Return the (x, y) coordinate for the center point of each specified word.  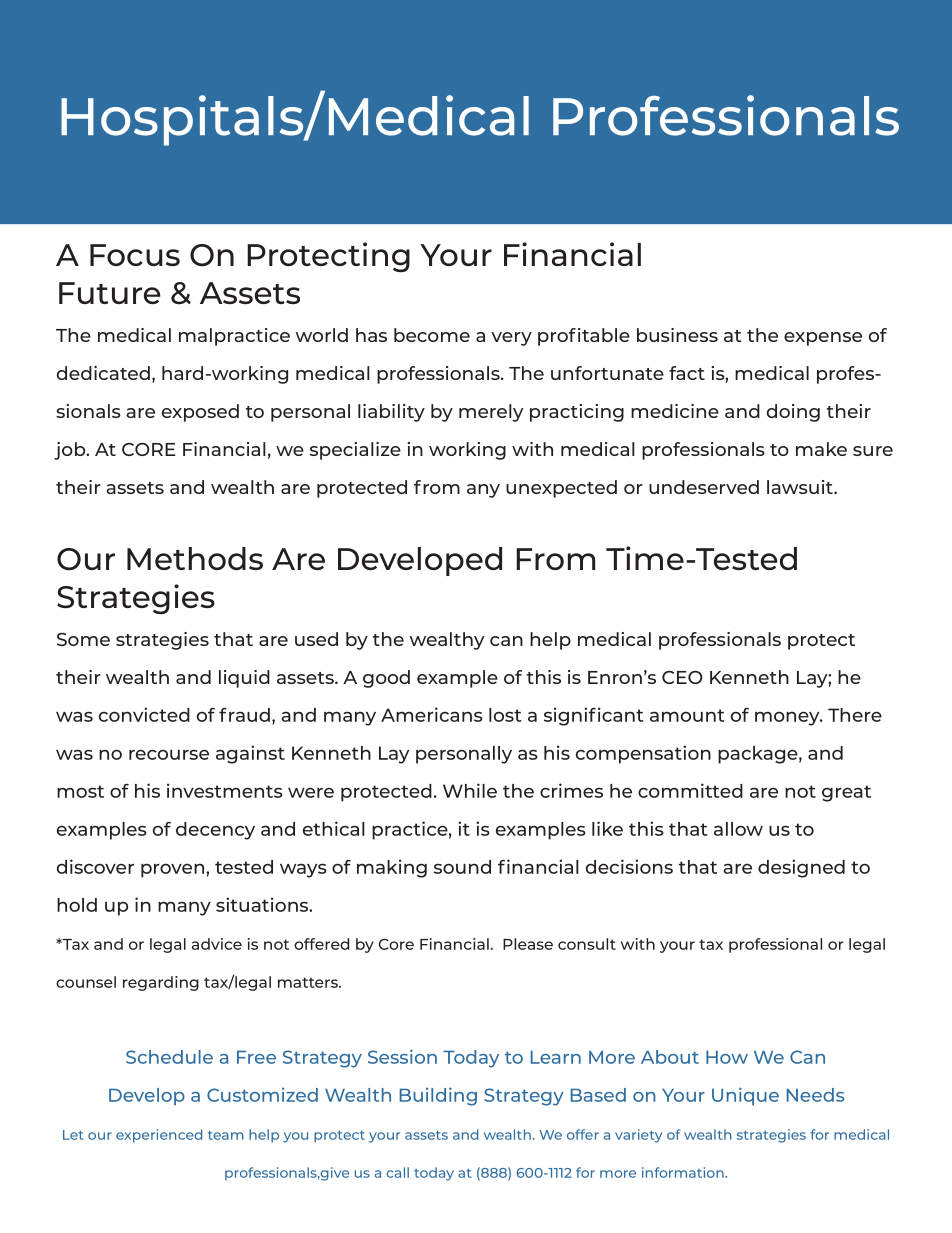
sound (462, 867)
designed (801, 868)
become (432, 335)
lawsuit (801, 487)
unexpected (561, 489)
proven (172, 870)
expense (823, 339)
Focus (135, 255)
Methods (195, 558)
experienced (159, 1136)
